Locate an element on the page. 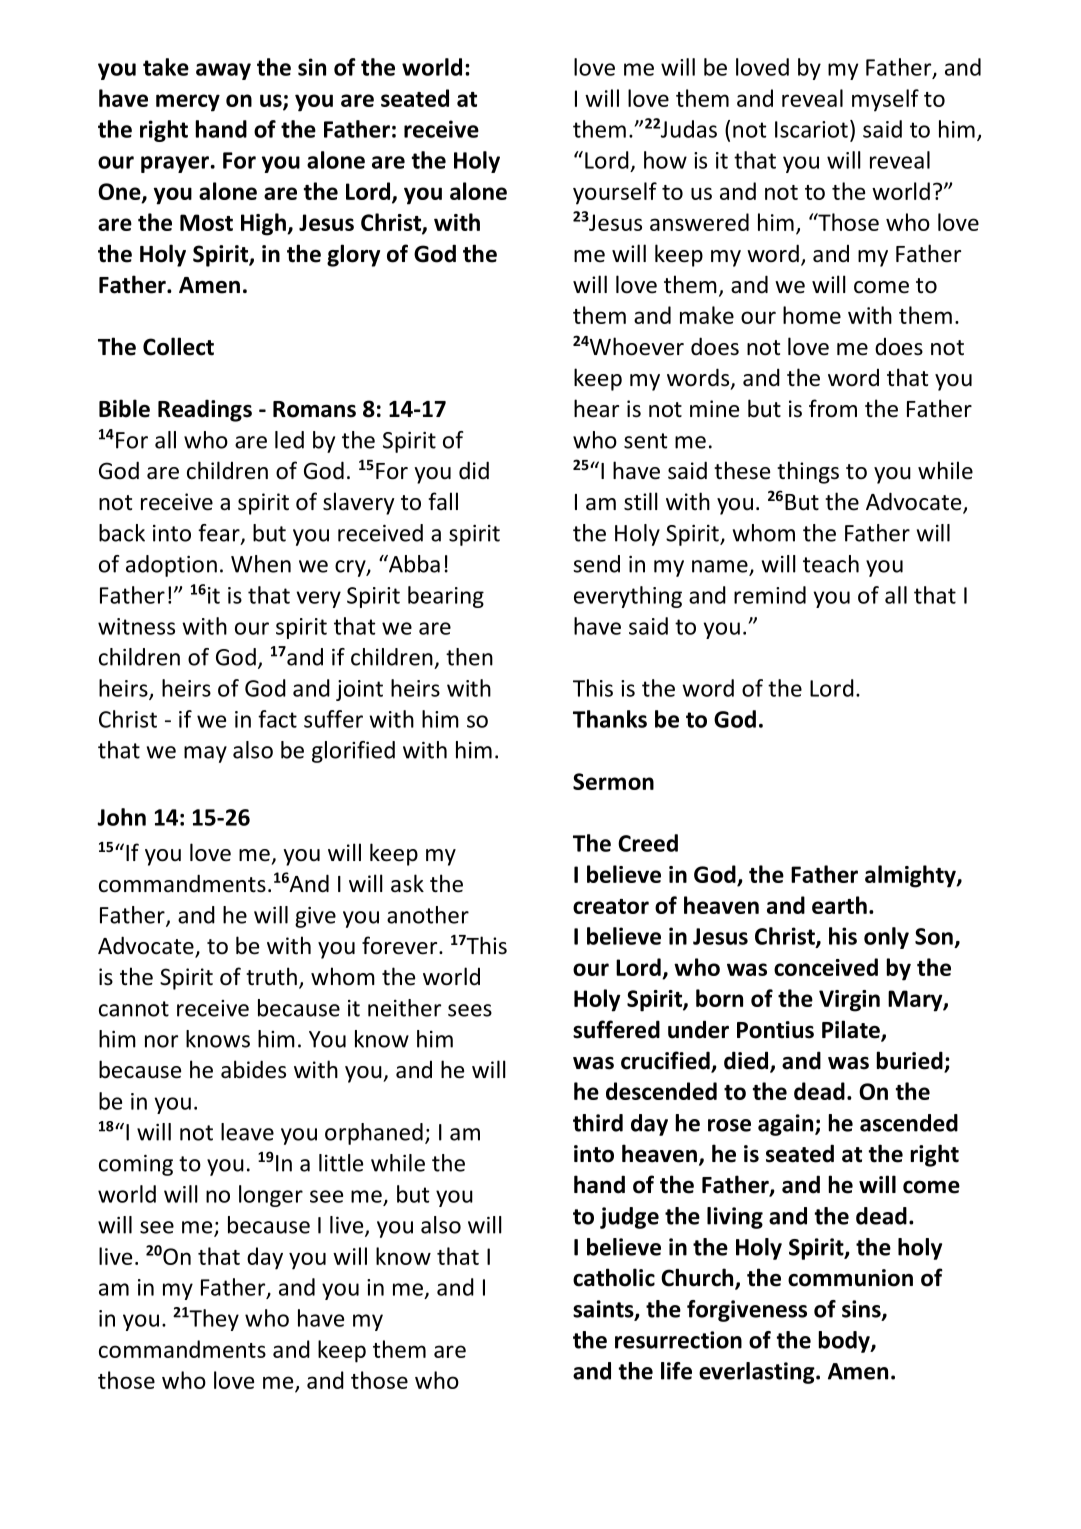 The image size is (1081, 1529). When is located at coordinates (261, 564).
